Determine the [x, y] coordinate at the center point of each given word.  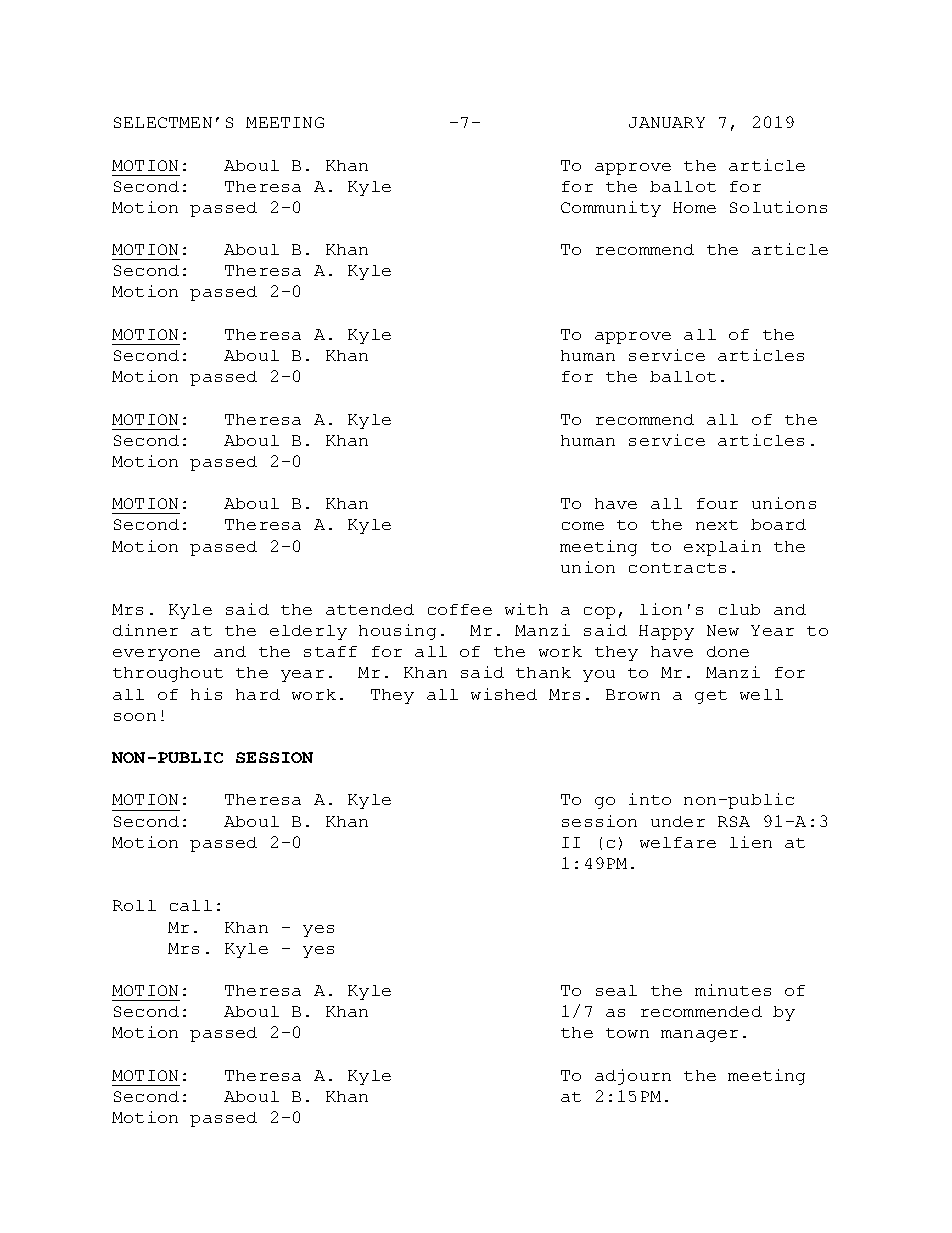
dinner [145, 630]
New [723, 630]
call [191, 905]
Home [694, 207]
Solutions [778, 207]
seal [616, 990]
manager [699, 1036]
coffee [460, 609]
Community [611, 209]
